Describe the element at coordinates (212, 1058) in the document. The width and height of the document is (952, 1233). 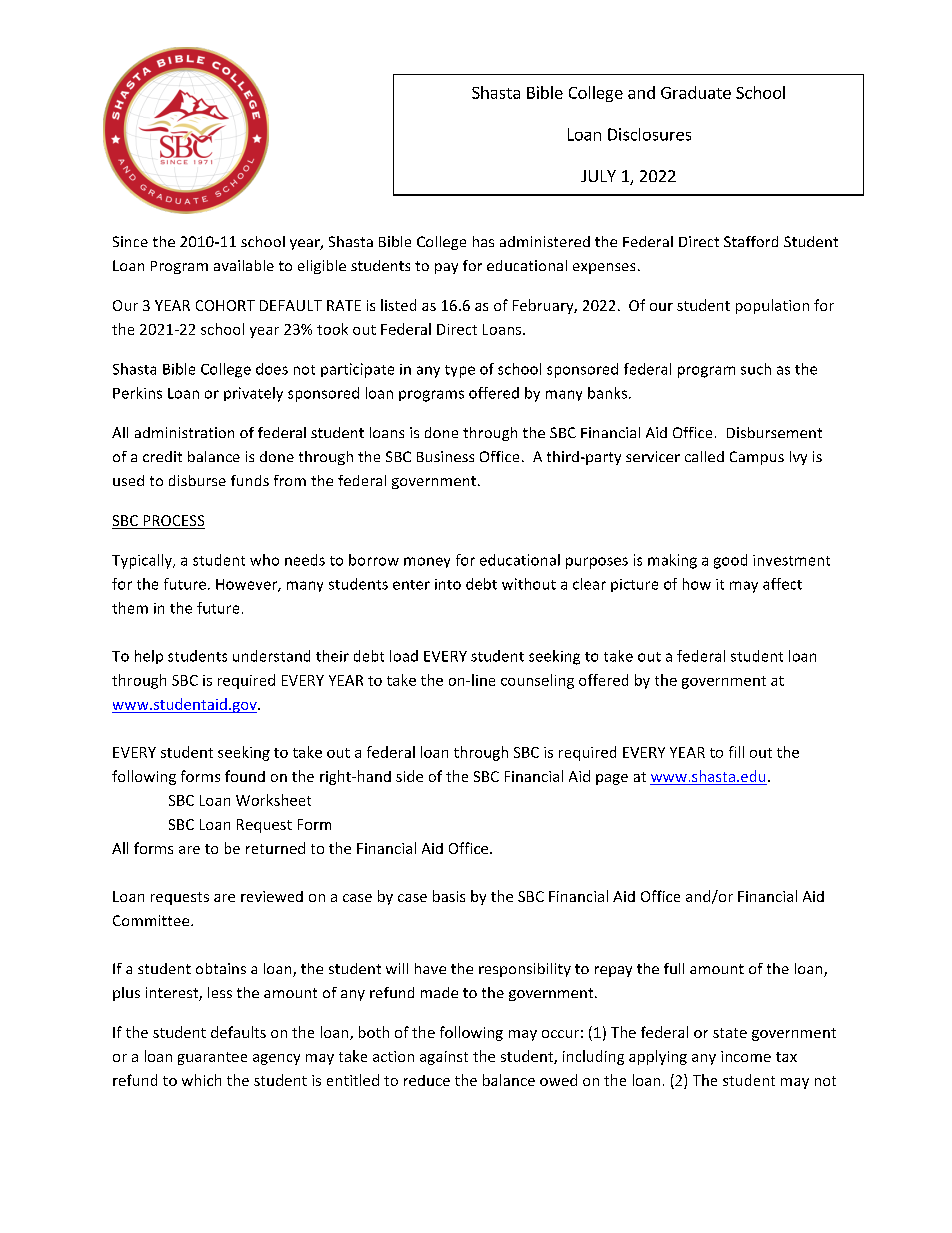
I see `guarantee` at that location.
